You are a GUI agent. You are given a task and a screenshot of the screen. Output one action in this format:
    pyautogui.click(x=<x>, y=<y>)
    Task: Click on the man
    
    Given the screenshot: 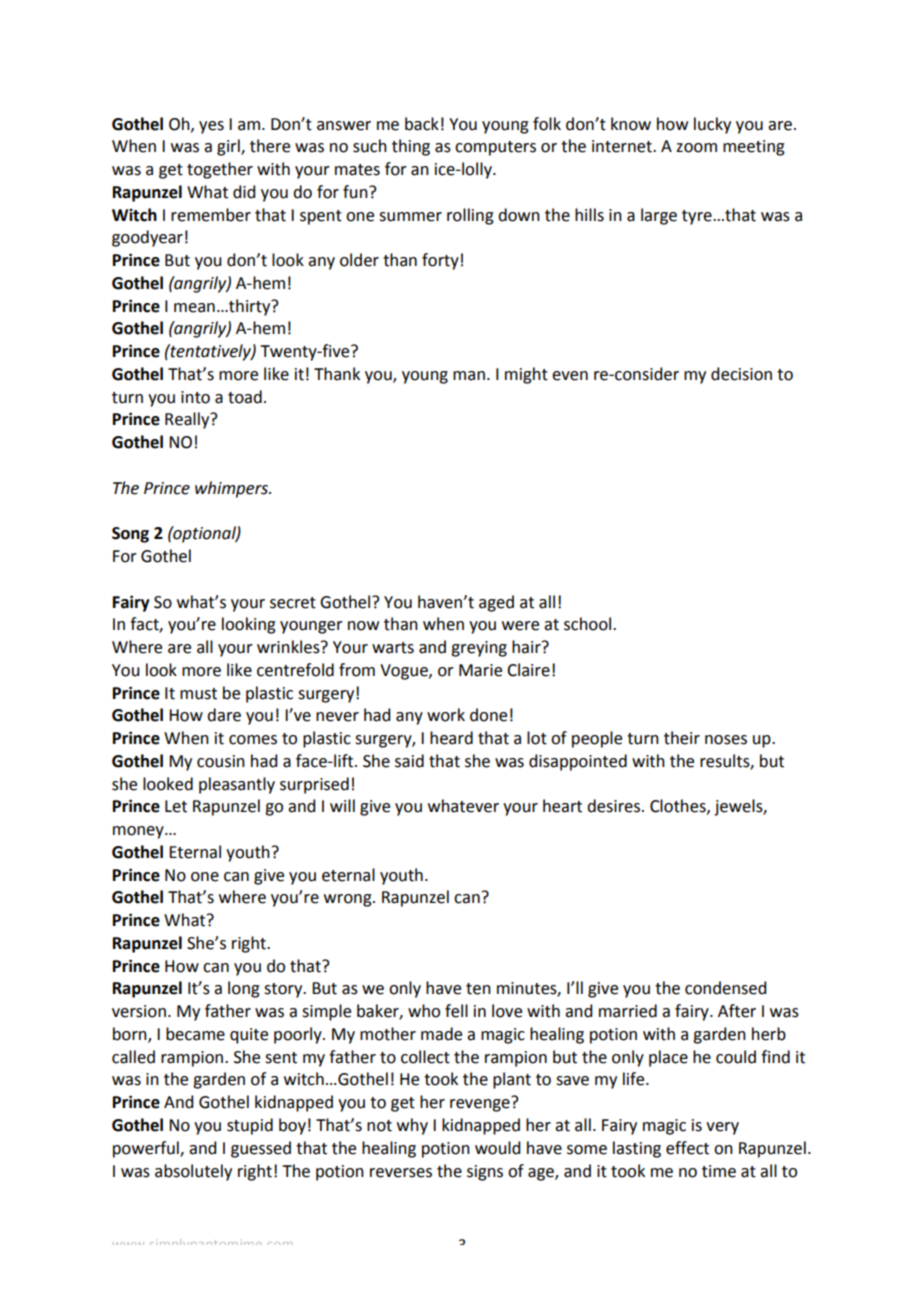 What is the action you would take?
    pyautogui.click(x=469, y=376)
